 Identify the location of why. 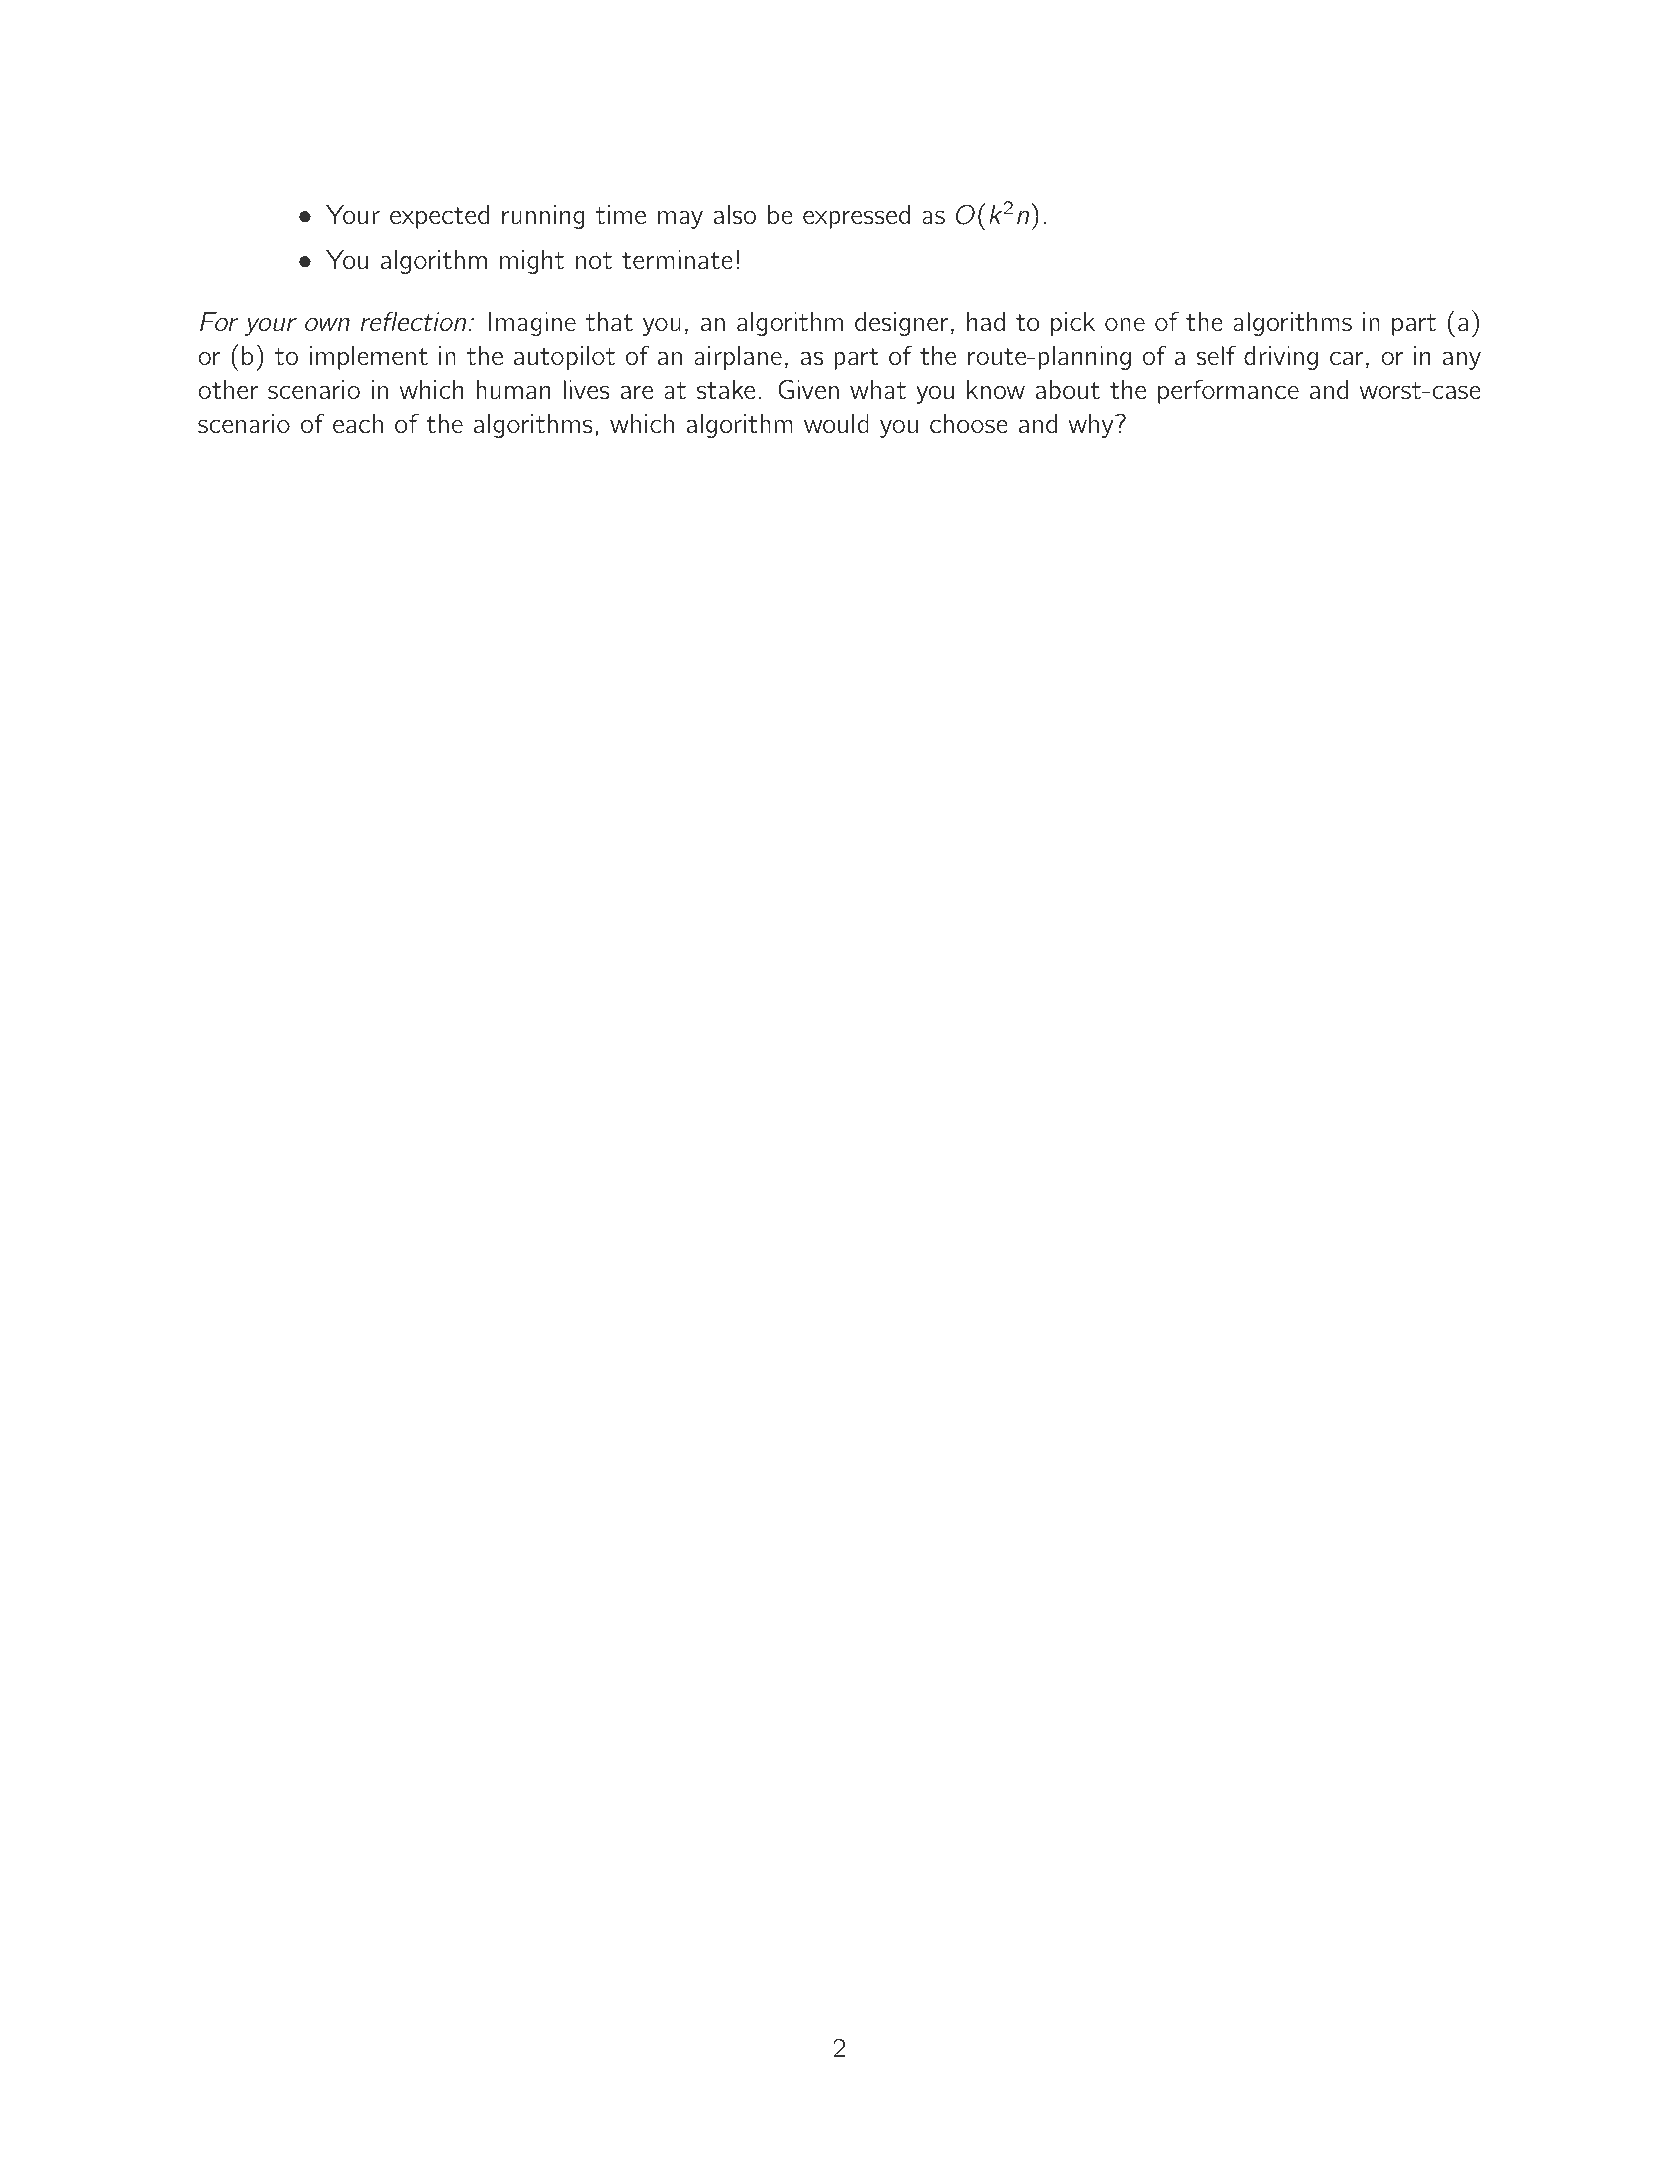
(1091, 426).
